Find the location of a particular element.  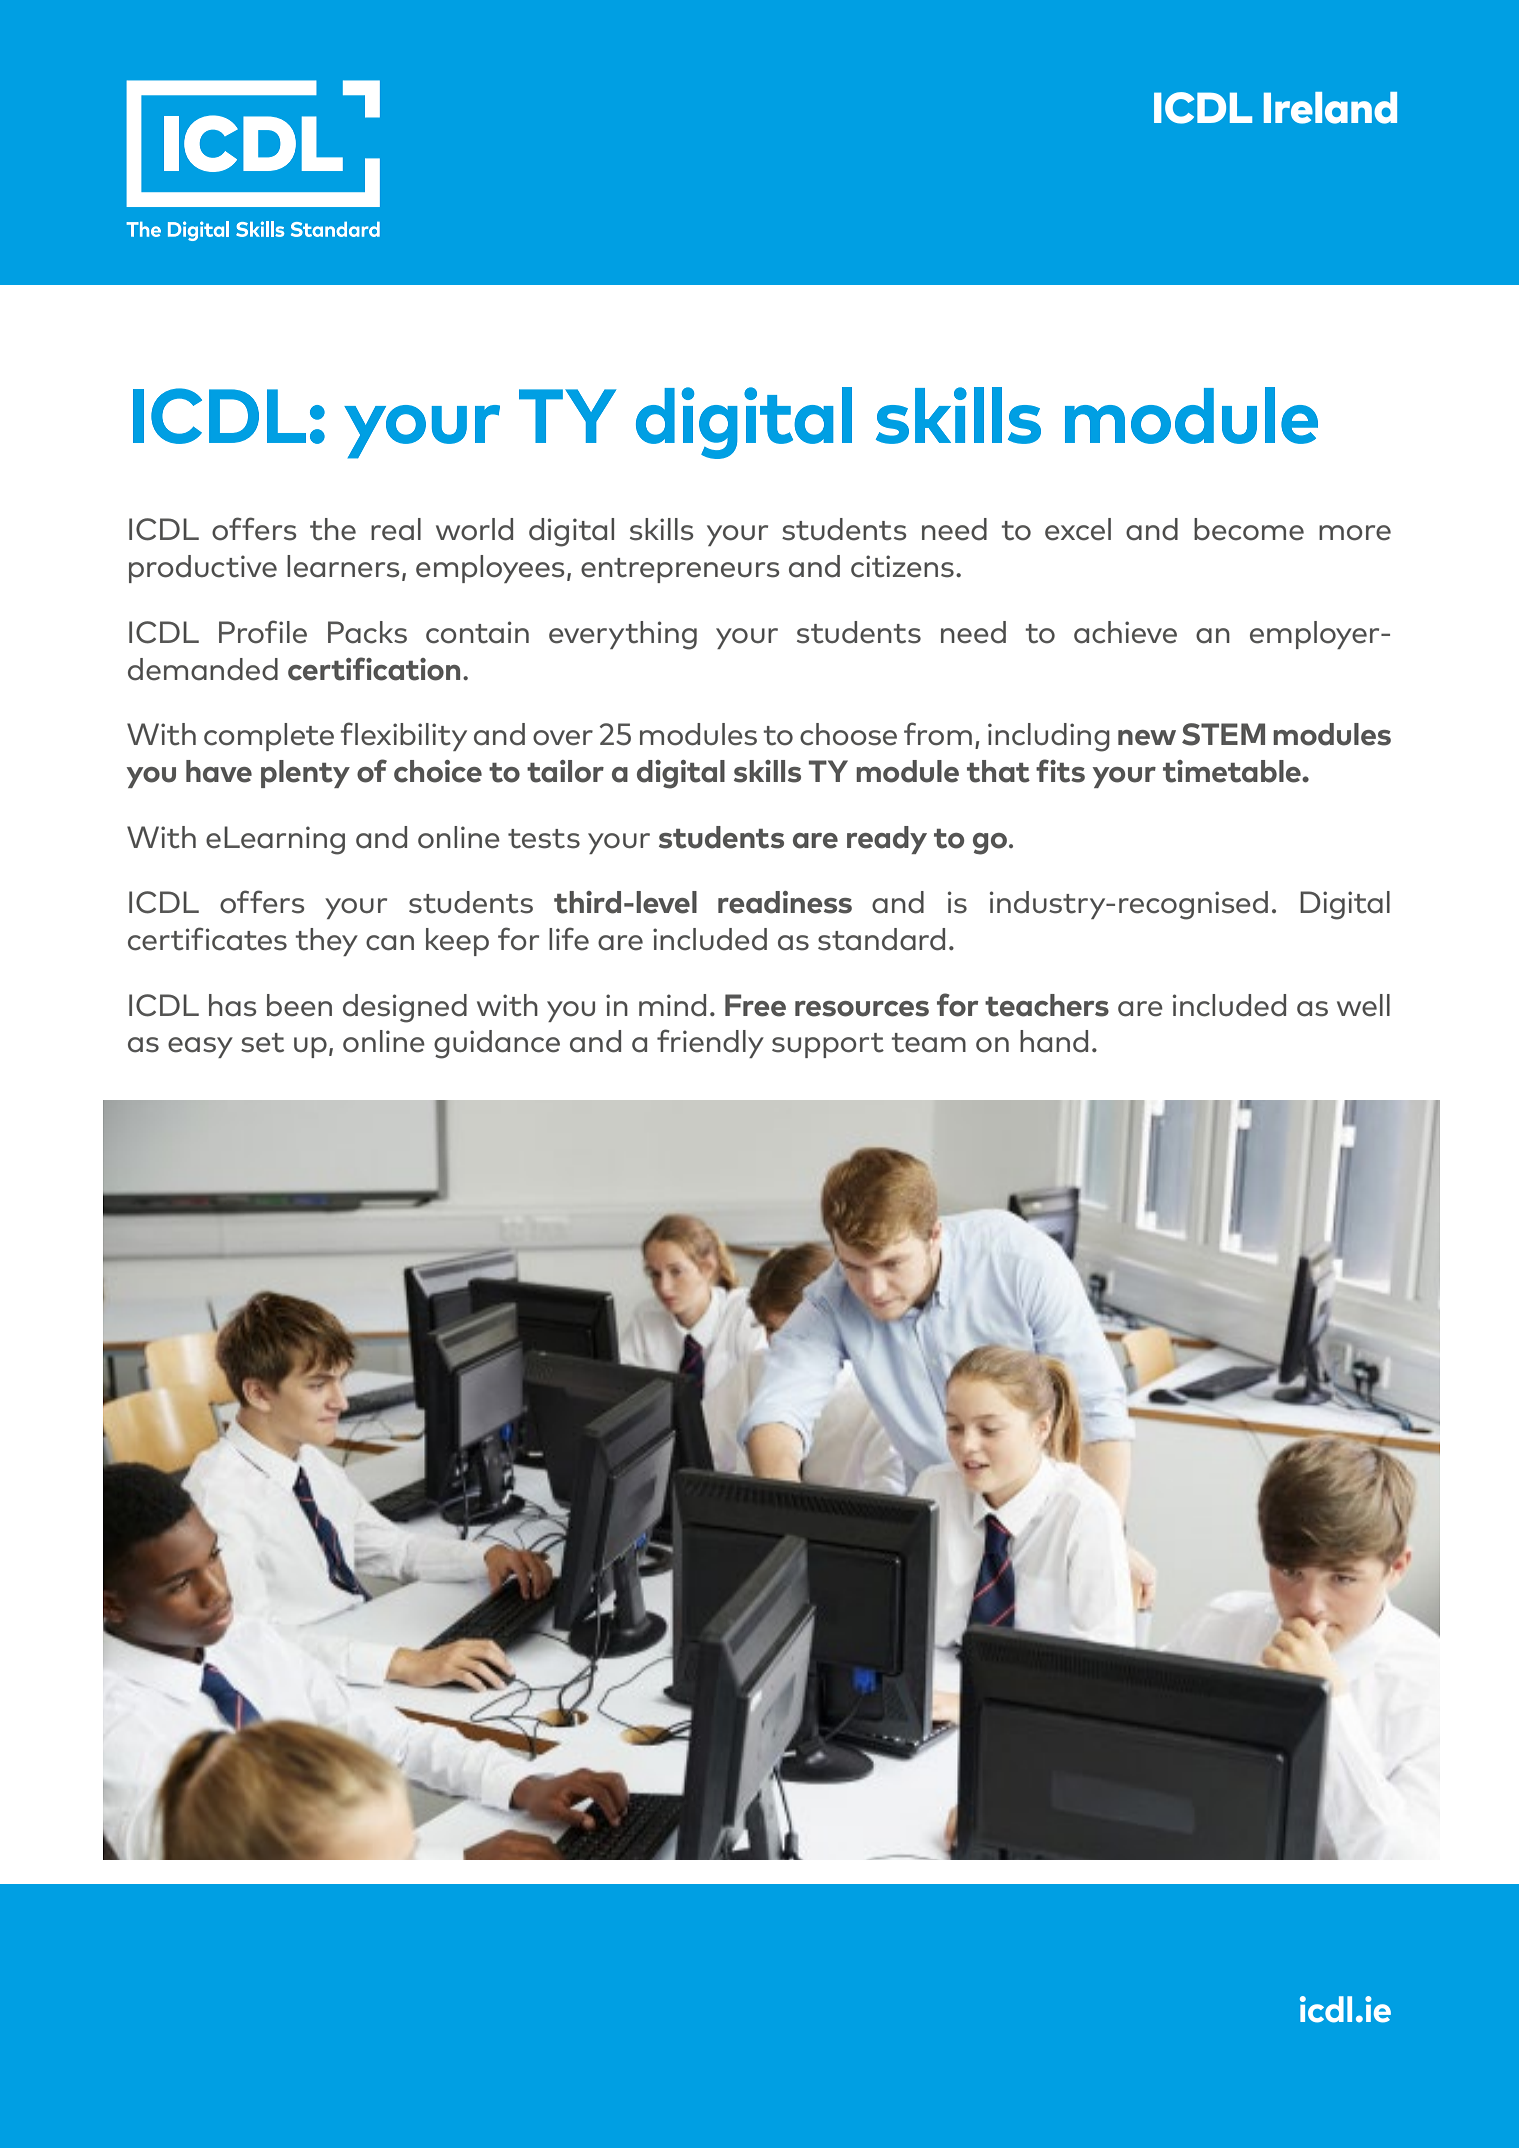

become is located at coordinates (1249, 529).
